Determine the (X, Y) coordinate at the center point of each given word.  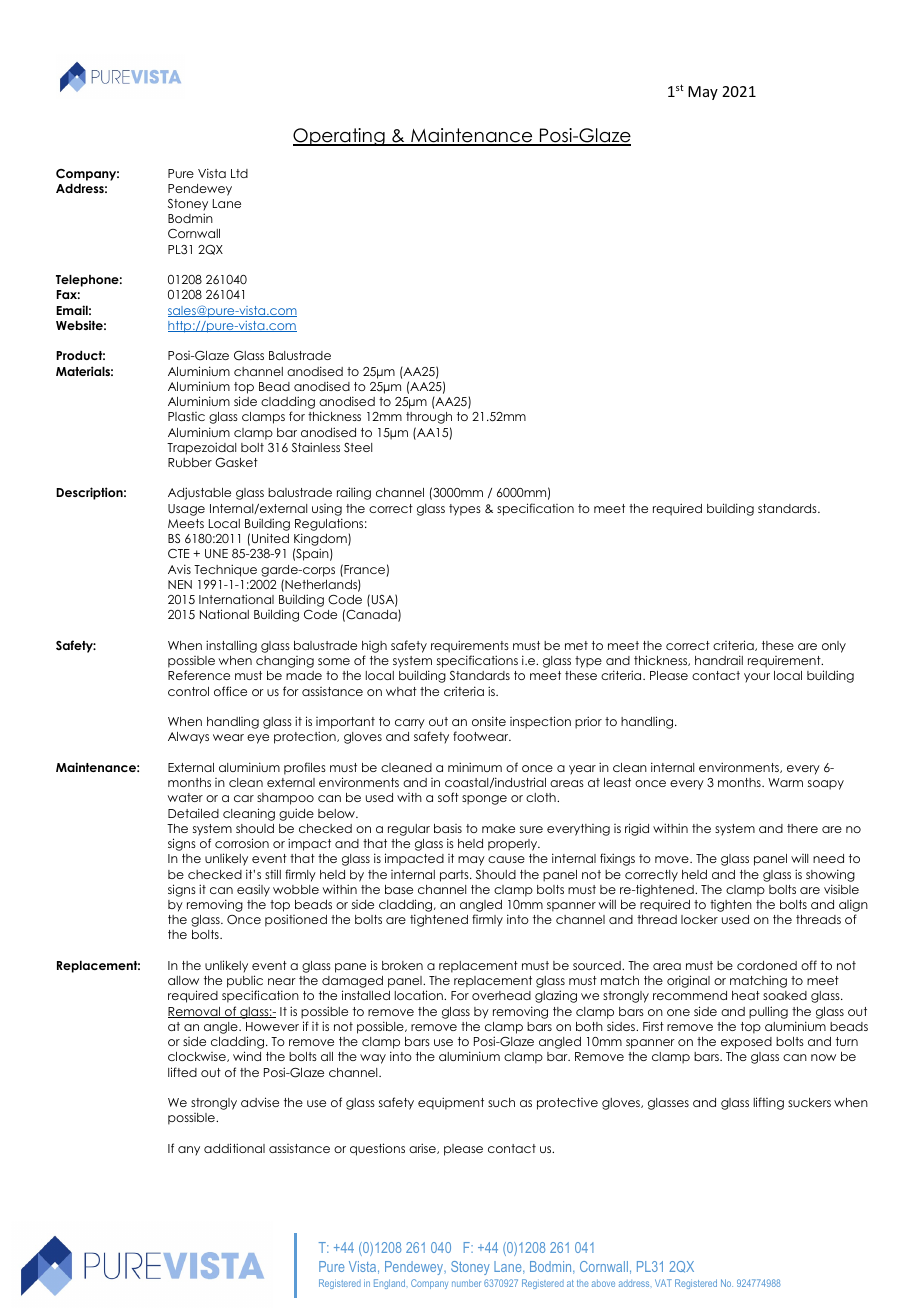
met (576, 645)
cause (506, 859)
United (270, 538)
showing (830, 875)
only (834, 647)
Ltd (239, 173)
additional (234, 1148)
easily (253, 890)
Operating (340, 137)
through (429, 418)
